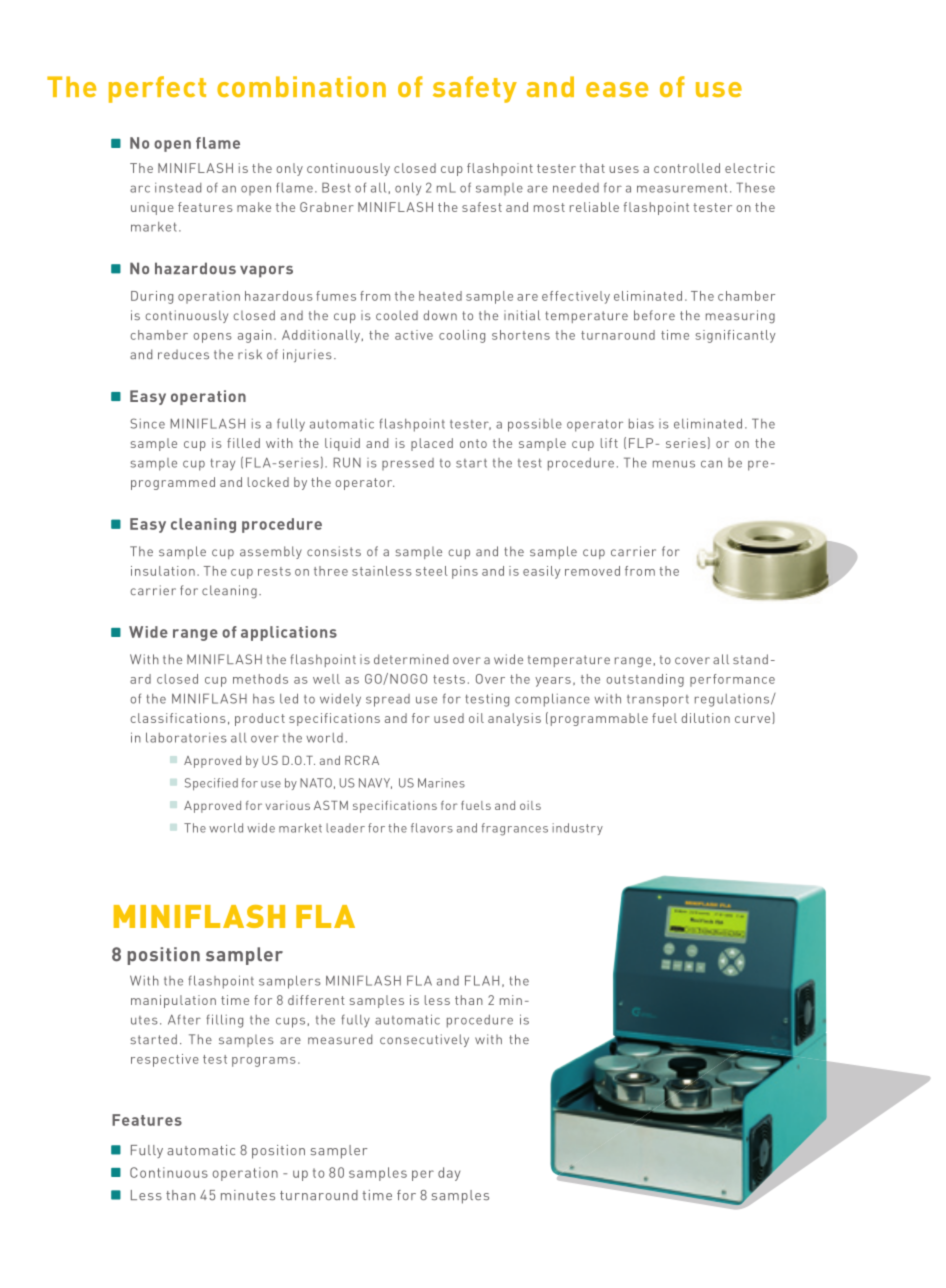  I want to click on safety, so click(475, 89).
